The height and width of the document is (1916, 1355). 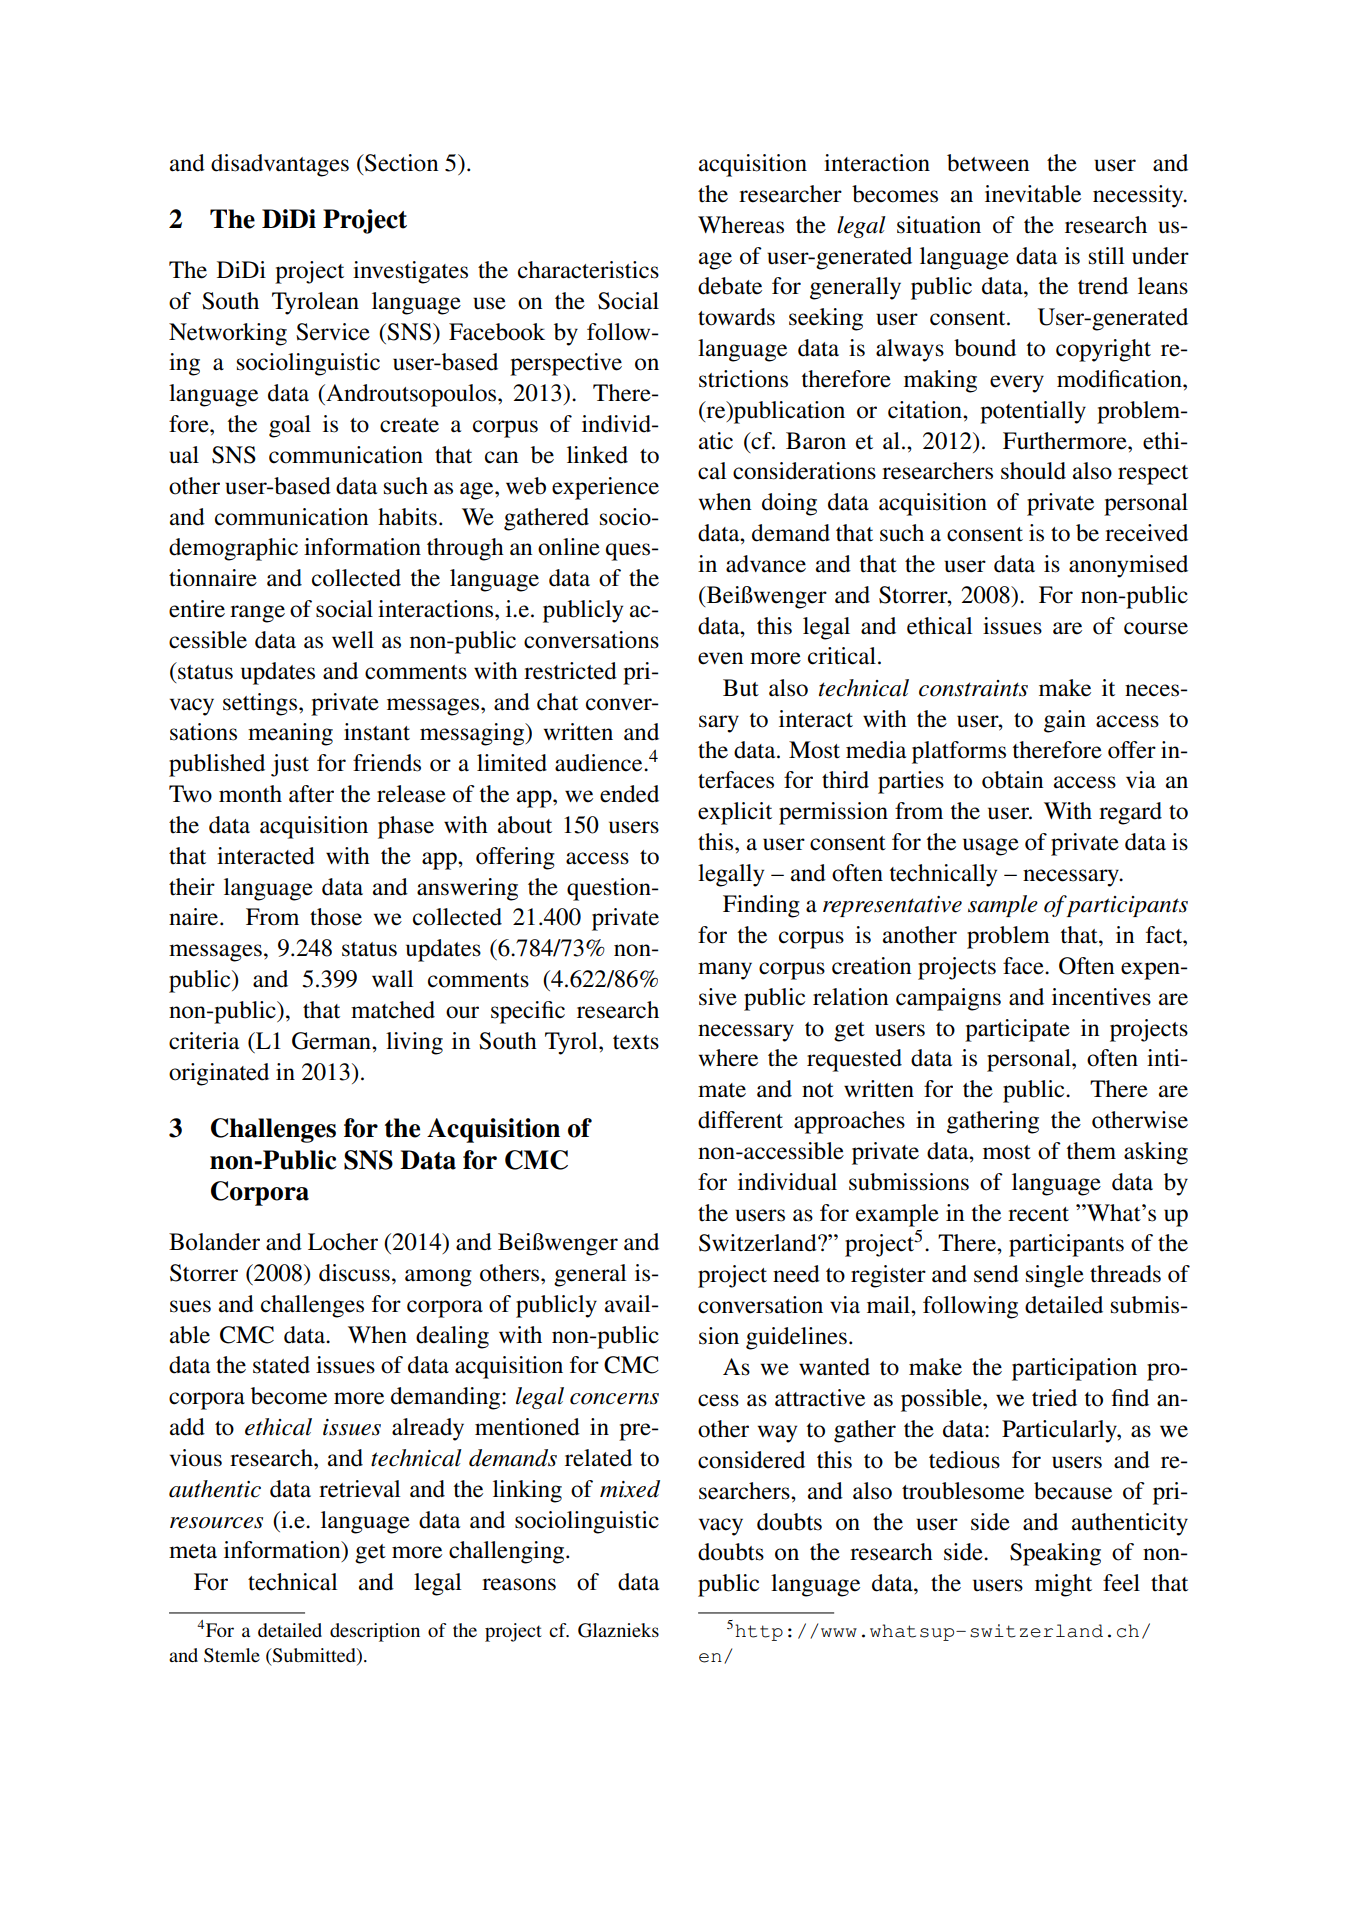 I want to click on between, so click(x=988, y=163).
